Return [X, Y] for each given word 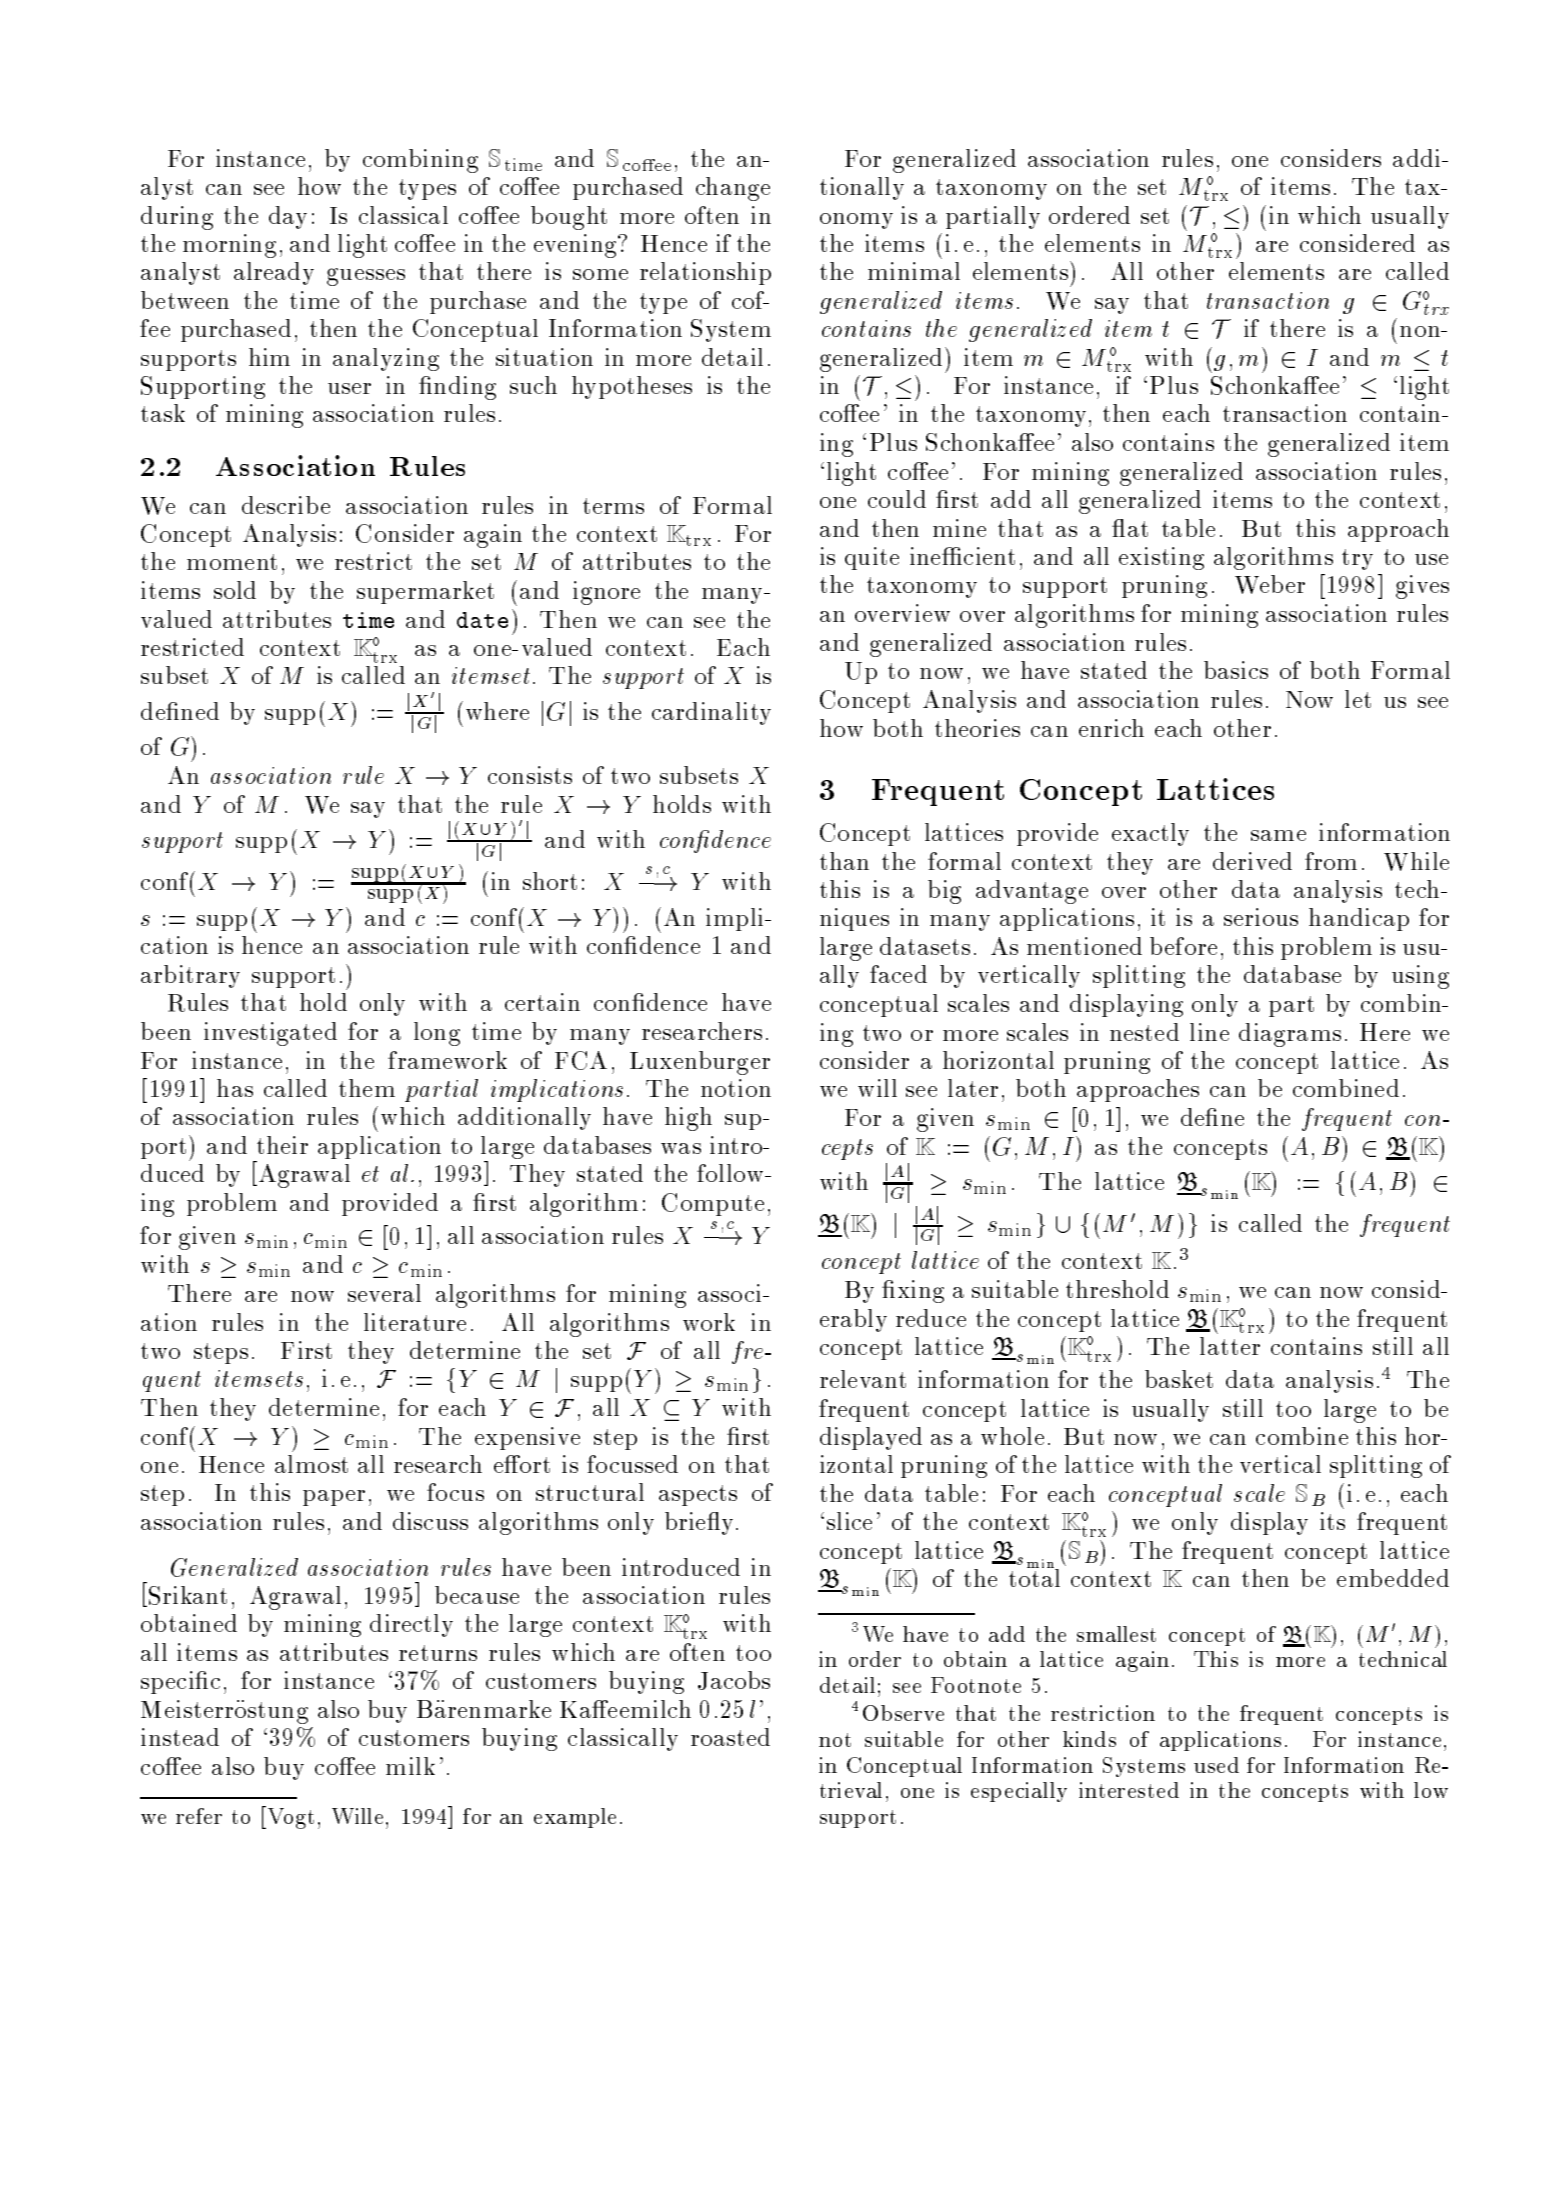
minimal [914, 271]
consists [530, 775]
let [1358, 699]
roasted [730, 1737]
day [288, 217]
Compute [713, 1204]
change [733, 189]
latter [1230, 1346]
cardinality [711, 713]
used [1216, 1765]
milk [410, 1766]
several [384, 1293]
